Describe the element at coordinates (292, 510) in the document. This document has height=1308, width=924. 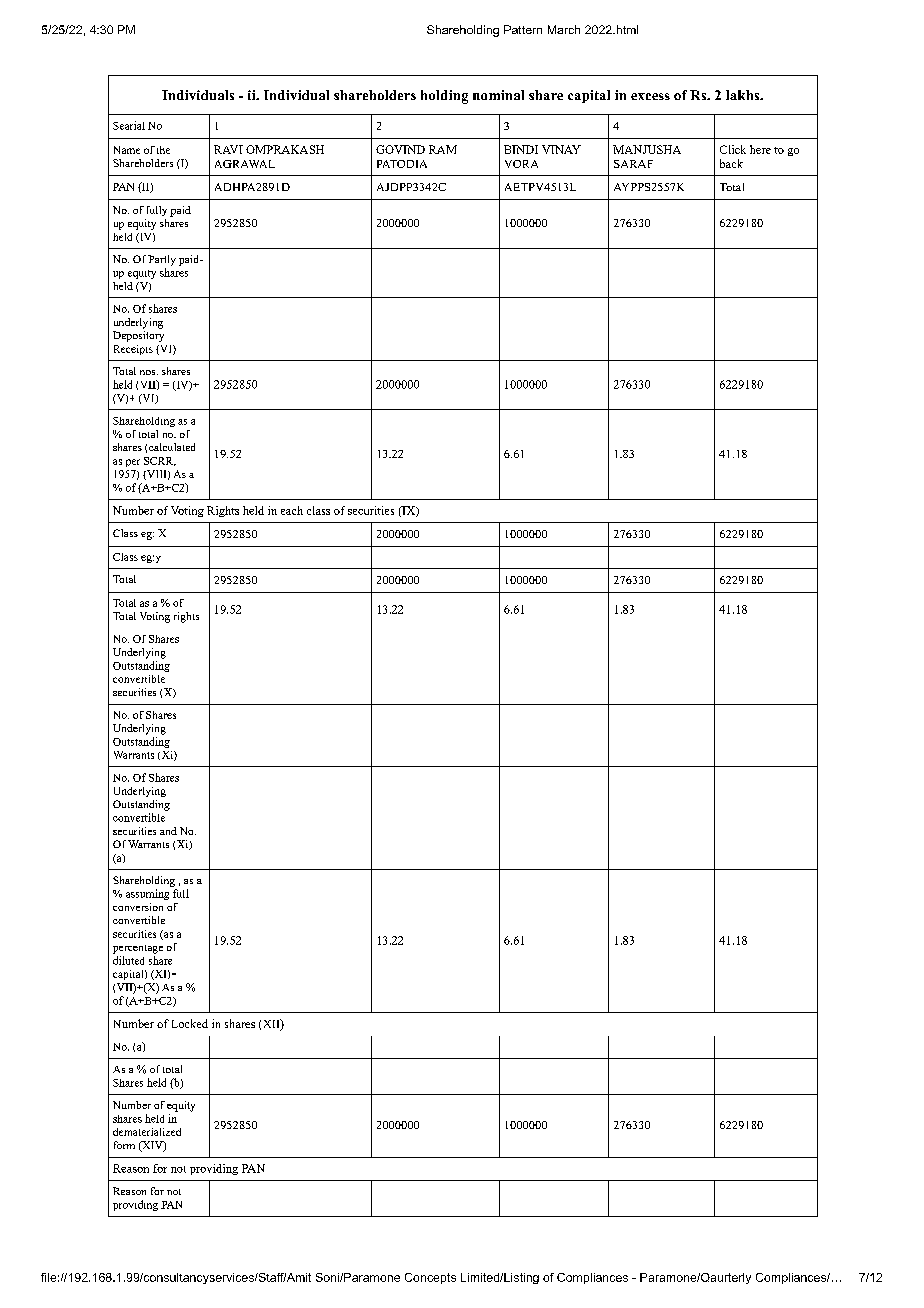
I see `each` at that location.
